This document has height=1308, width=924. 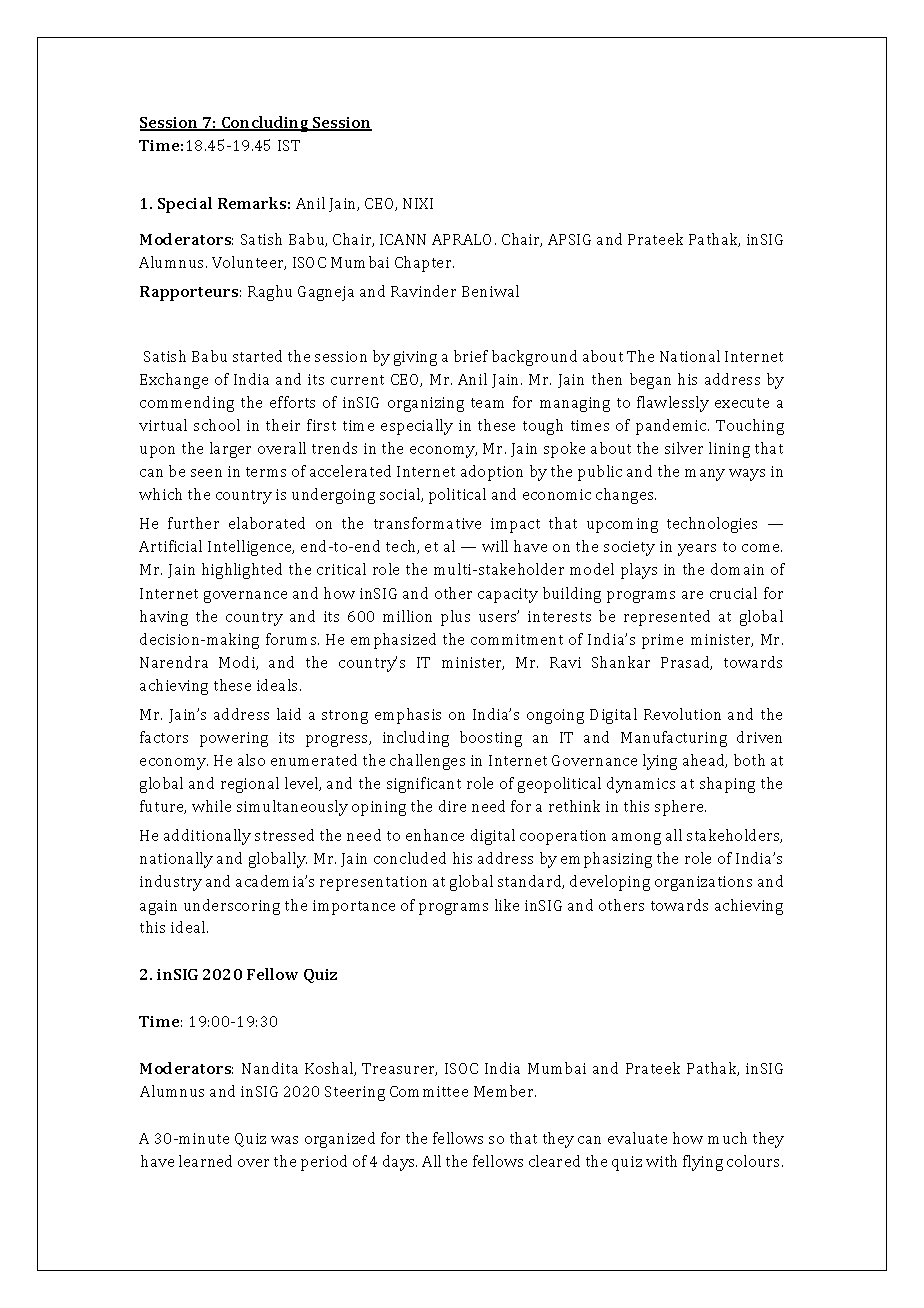 I want to click on learned, so click(x=205, y=1161).
